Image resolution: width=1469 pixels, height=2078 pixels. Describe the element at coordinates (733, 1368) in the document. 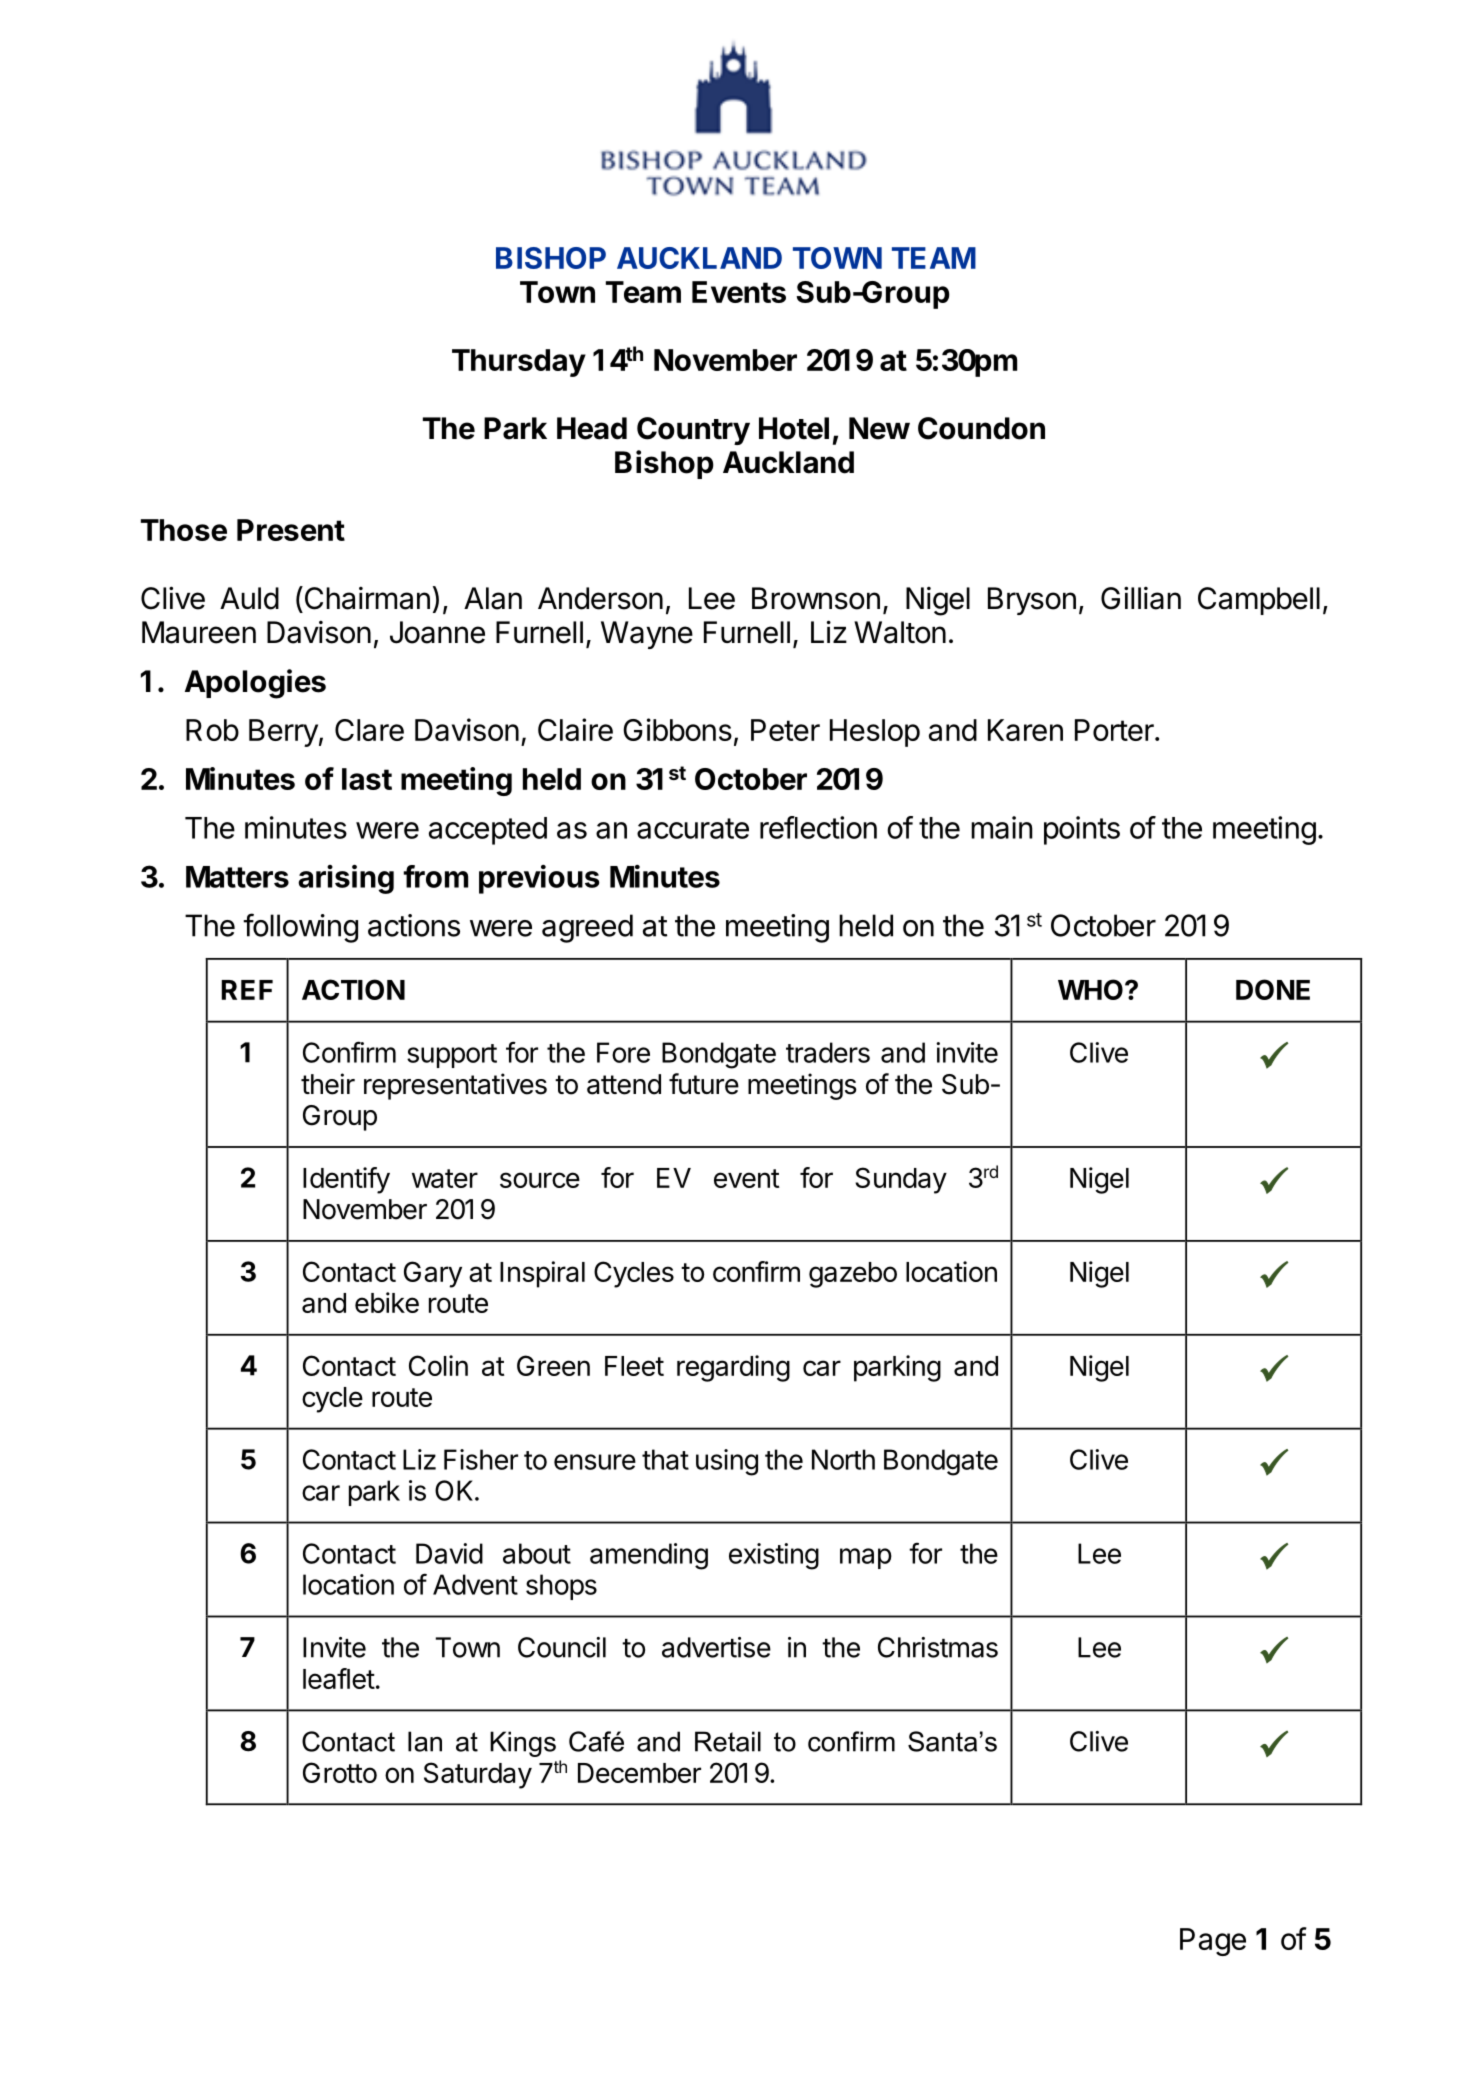

I see `regarding` at that location.
